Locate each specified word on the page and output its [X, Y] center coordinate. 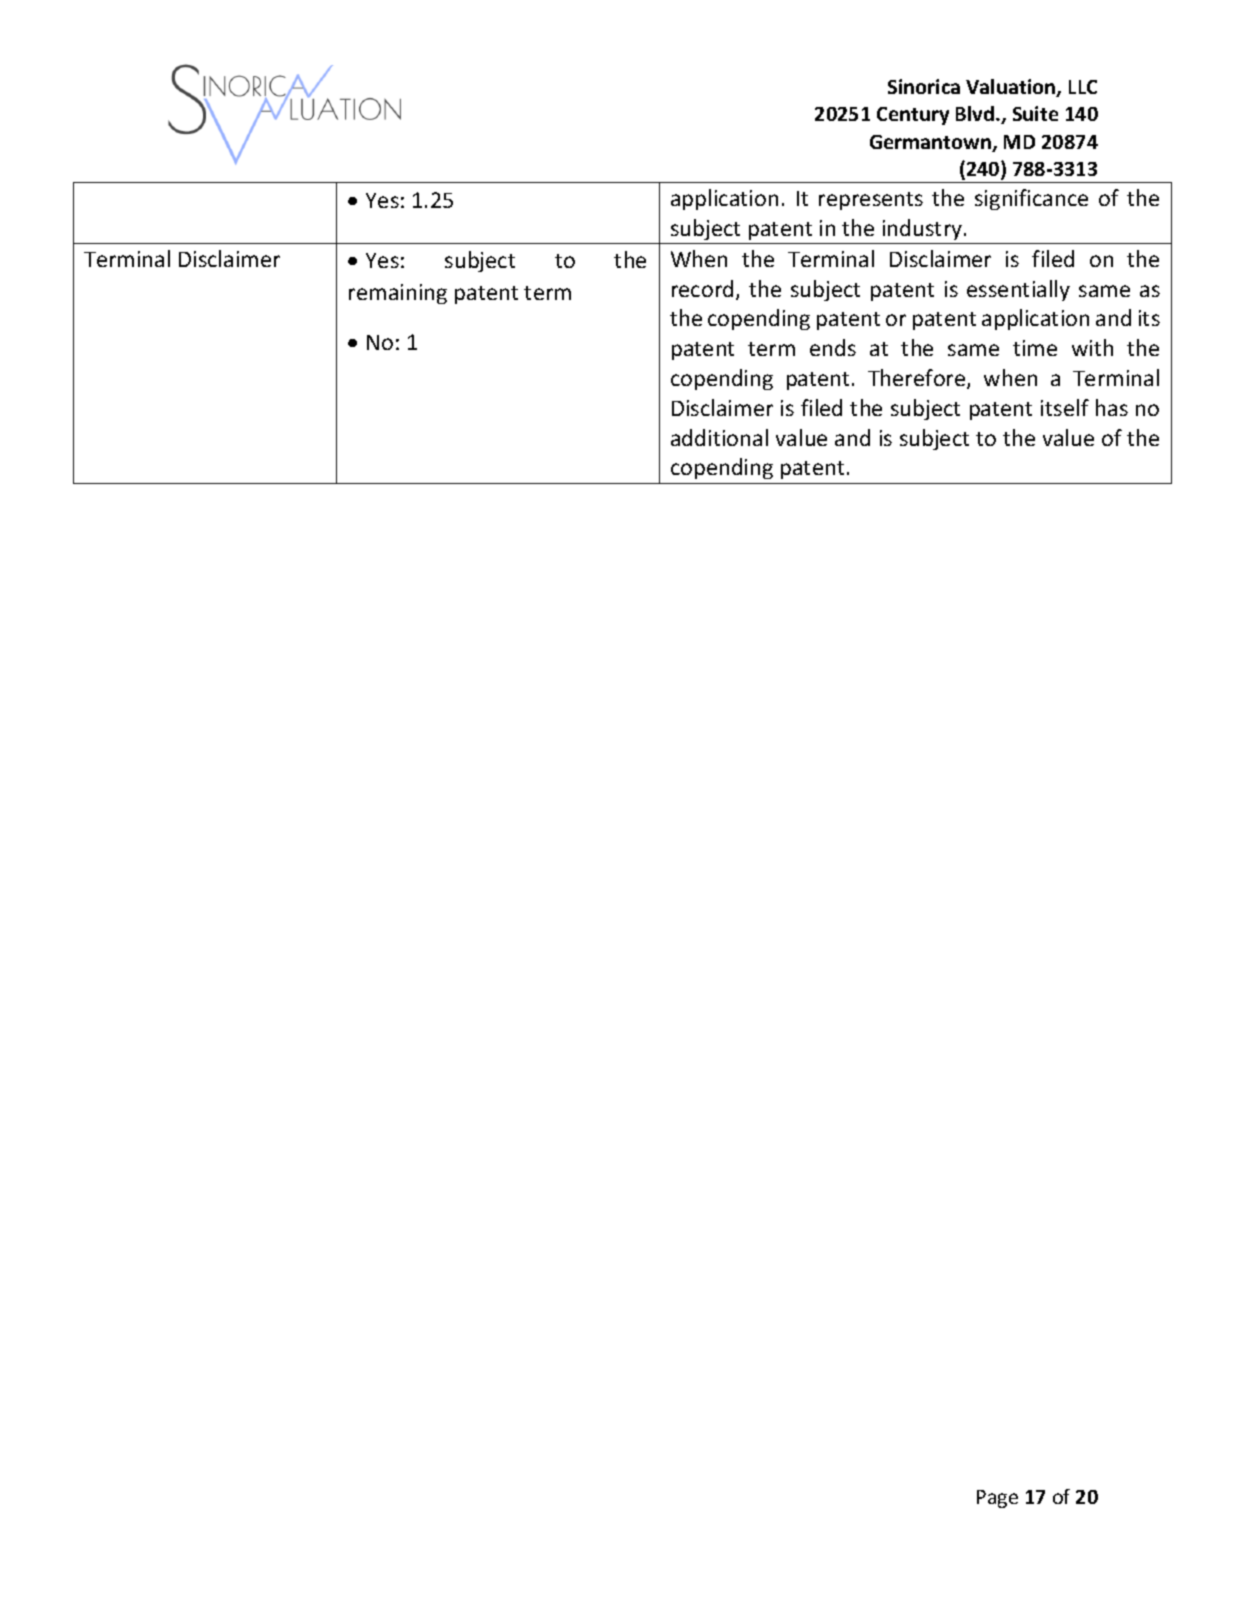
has [1112, 407]
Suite [1035, 113]
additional [719, 437]
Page [997, 1499]
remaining [398, 294]
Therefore [918, 379]
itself [1065, 407]
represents [871, 201]
